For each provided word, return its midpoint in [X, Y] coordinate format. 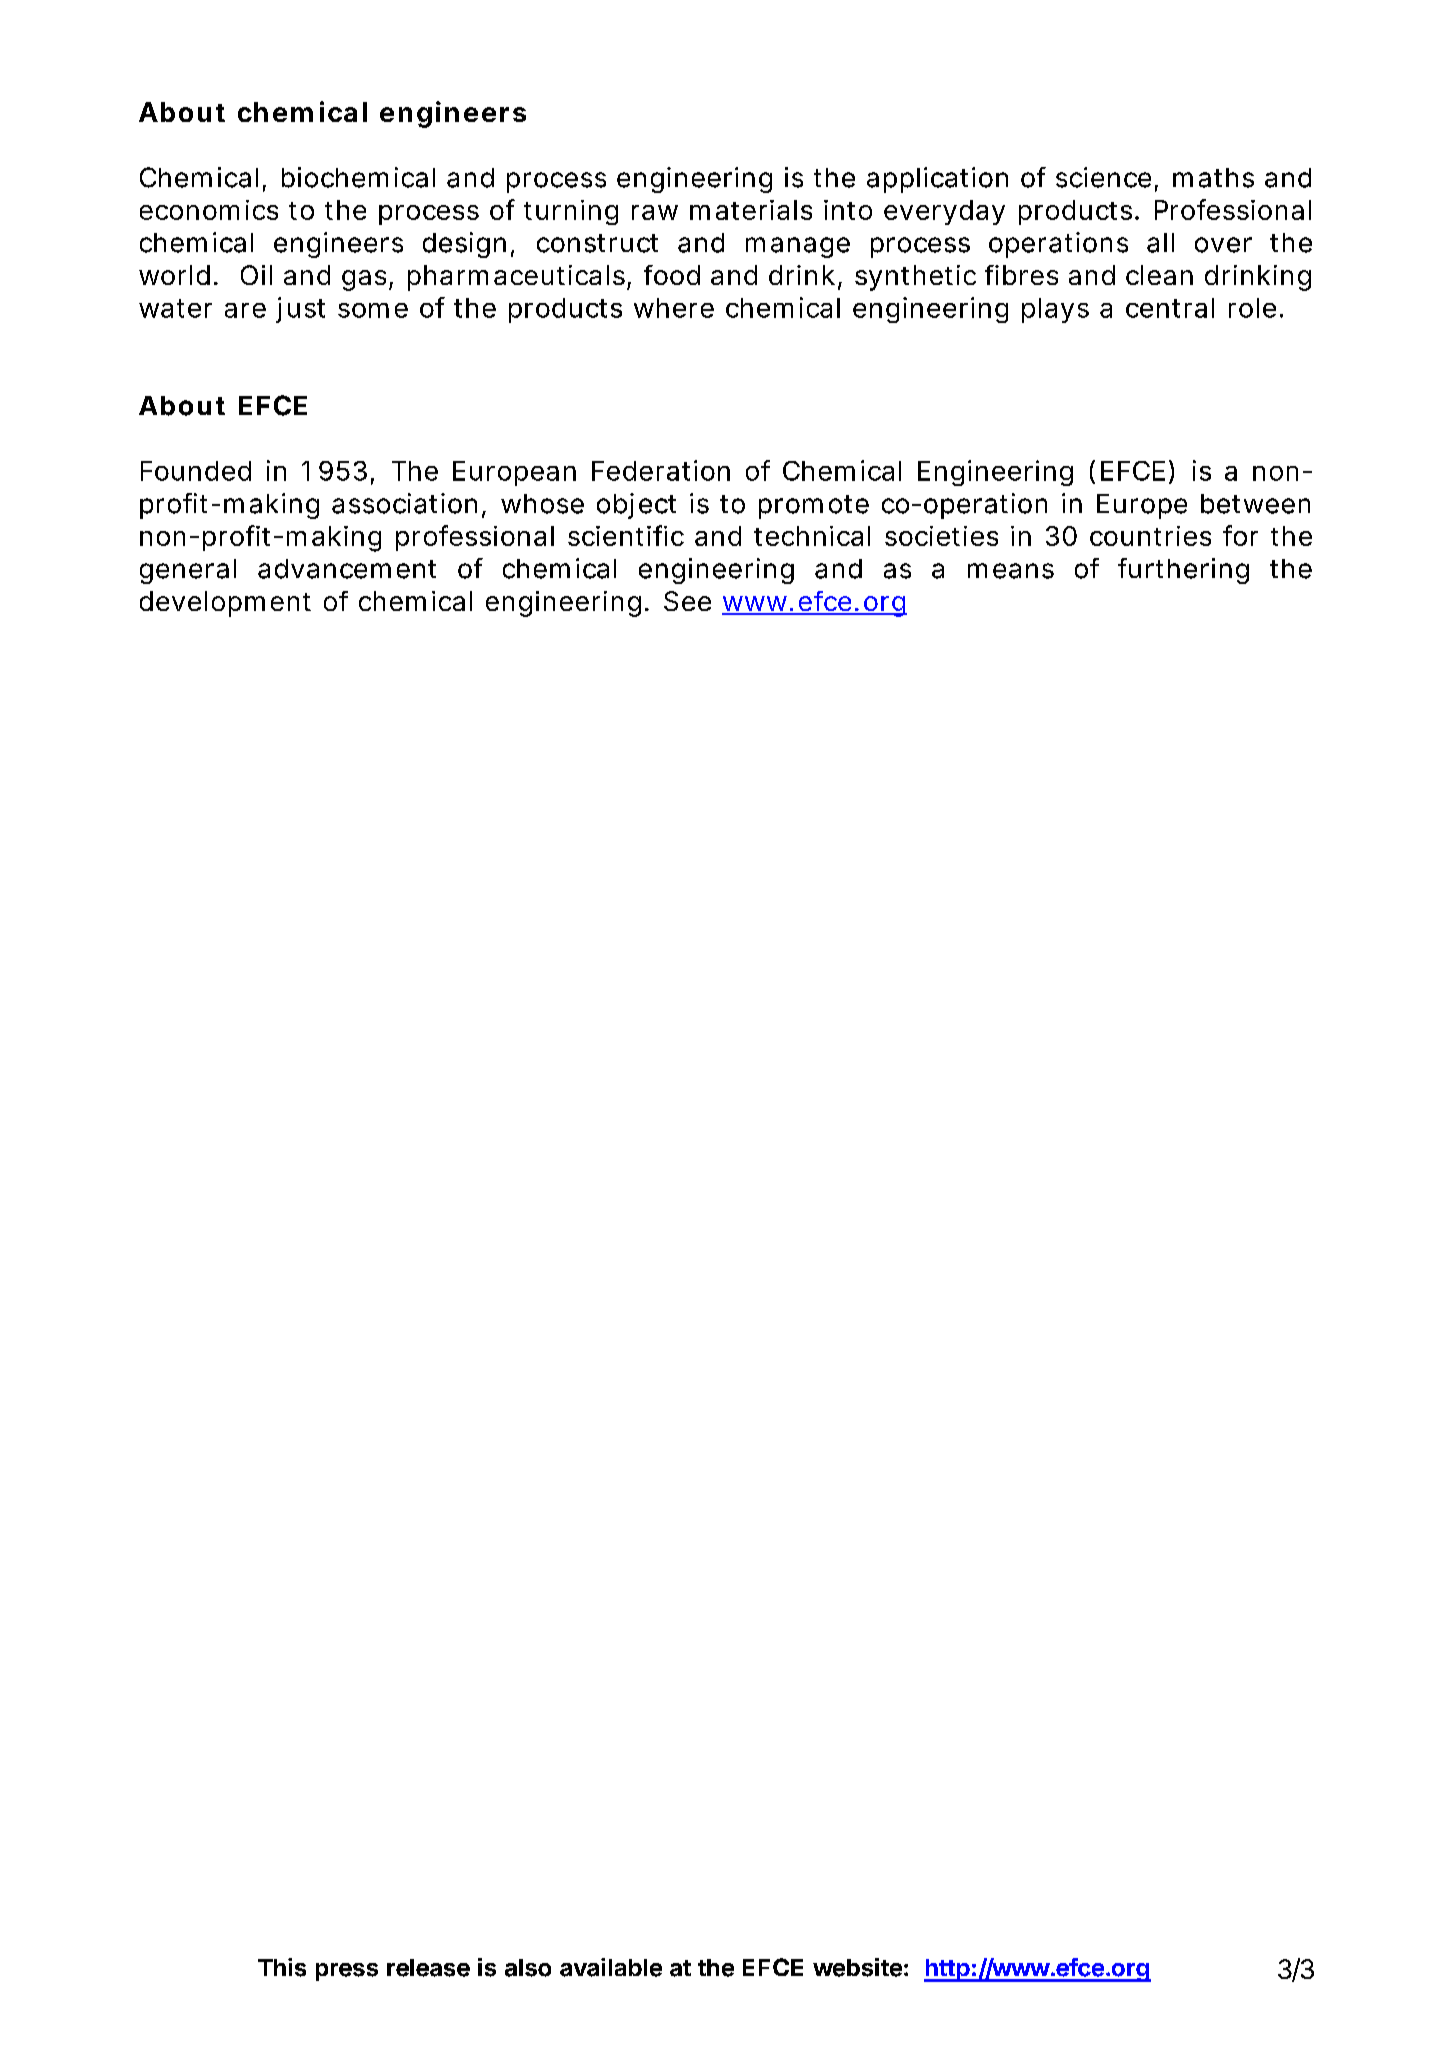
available [611, 1967]
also [528, 1968]
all [1160, 243]
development [225, 604]
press [347, 1972]
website [857, 1967]
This [282, 1967]
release [428, 1968]
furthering [1183, 571]
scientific [626, 535]
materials [751, 210]
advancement [347, 569]
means [1011, 571]
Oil [256, 275]
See [687, 601]
